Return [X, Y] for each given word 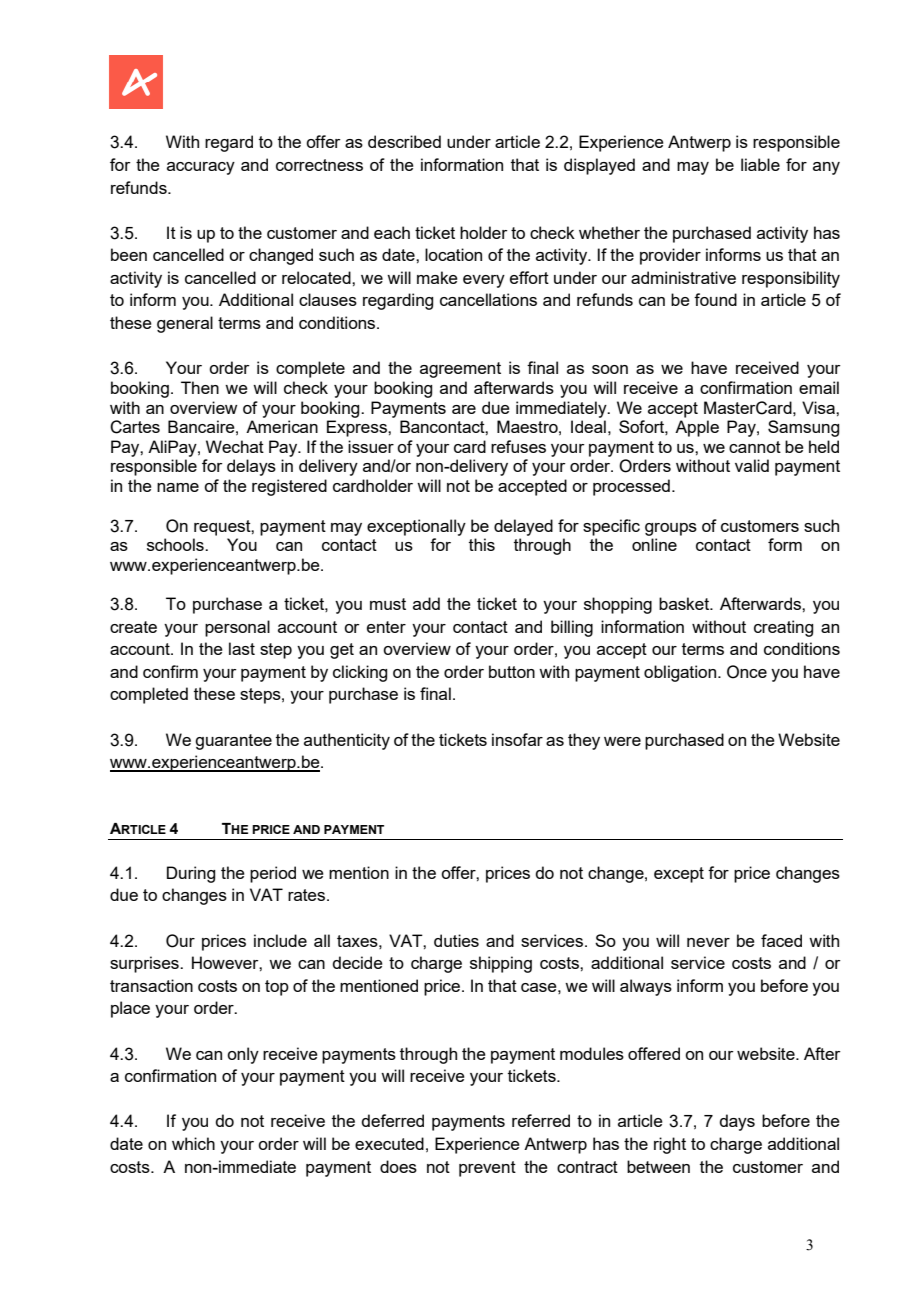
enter [386, 627]
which [193, 1143]
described [404, 141]
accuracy [201, 168]
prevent [487, 1169]
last [242, 648]
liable [760, 164]
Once [747, 672]
